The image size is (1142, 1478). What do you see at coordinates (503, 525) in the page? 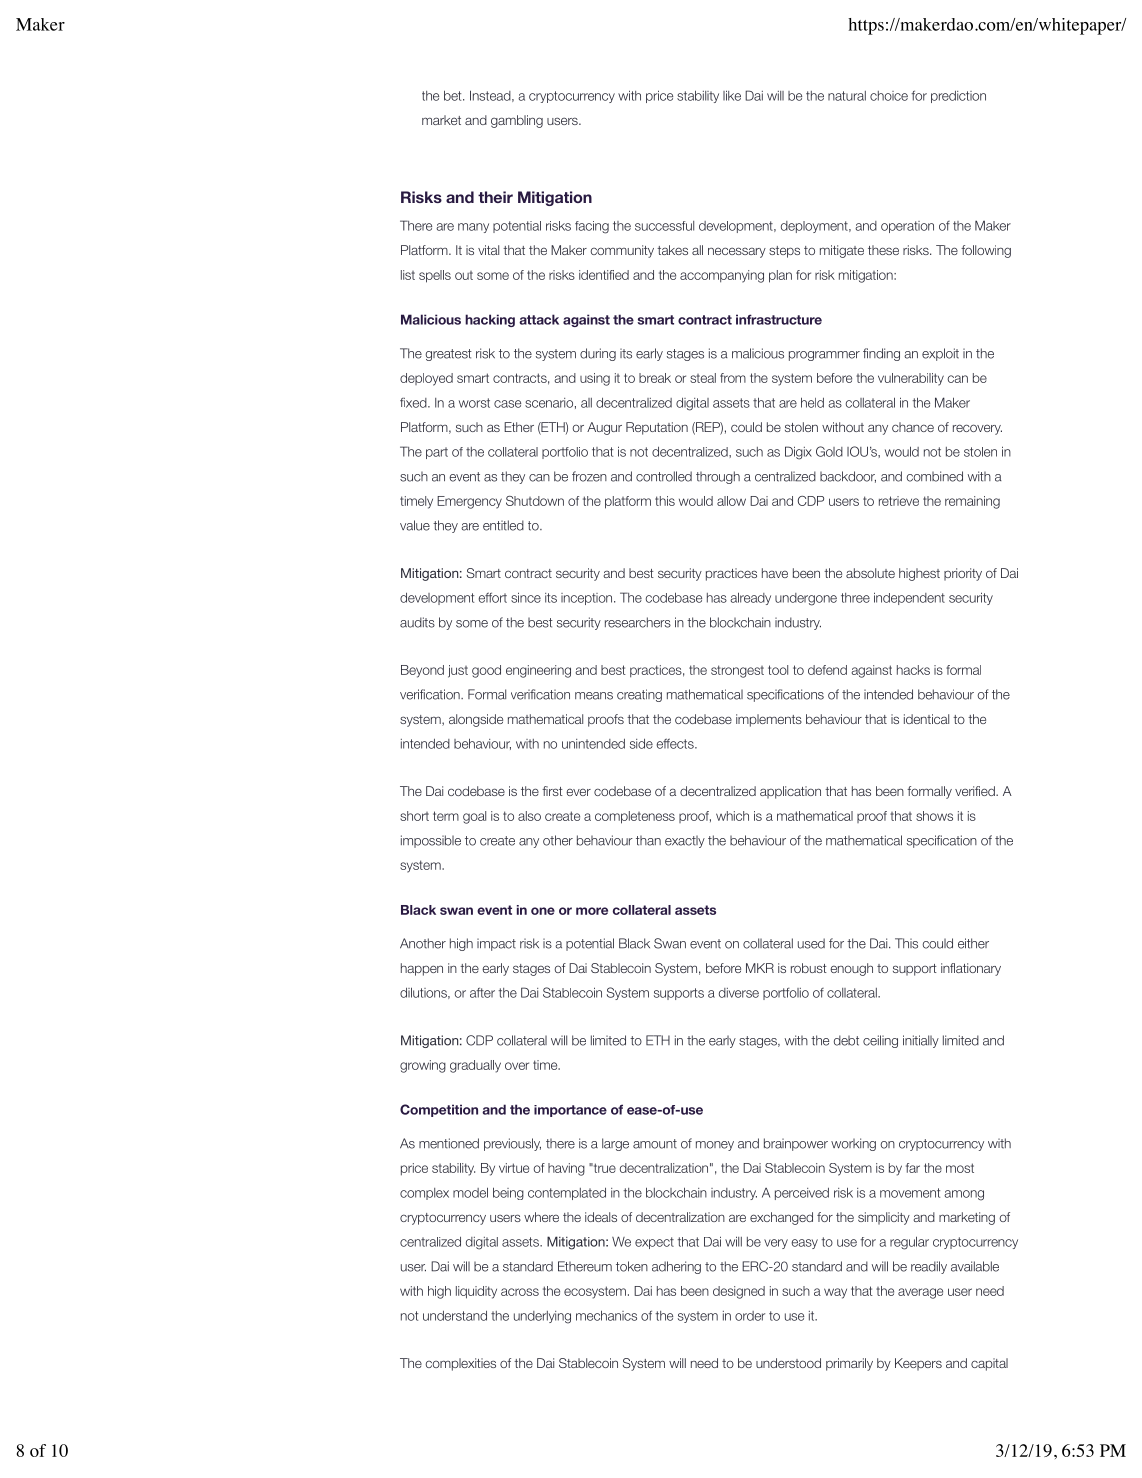
I see `entitled` at bounding box center [503, 525].
